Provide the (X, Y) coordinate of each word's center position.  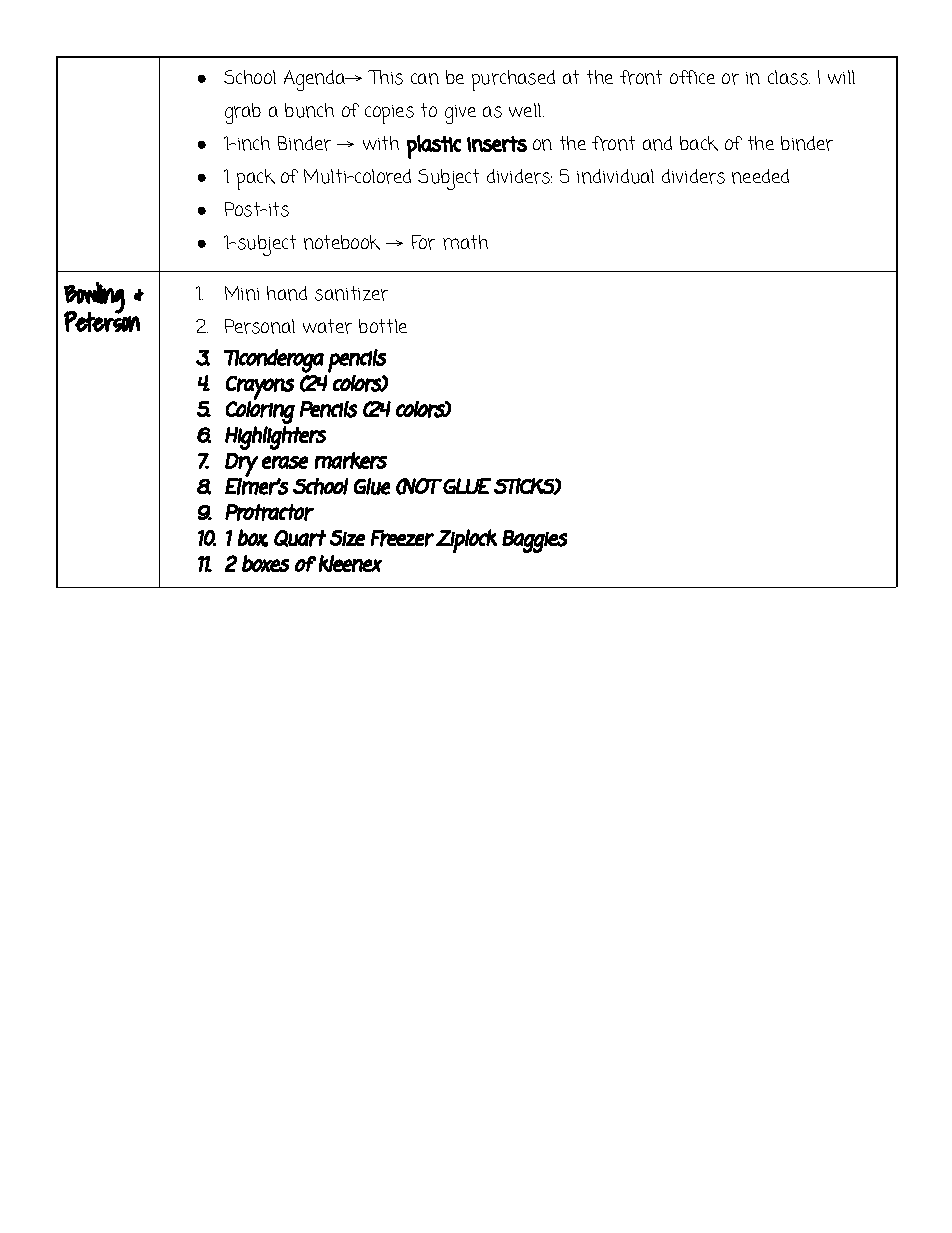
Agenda (316, 80)
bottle (383, 326)
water (327, 326)
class (789, 77)
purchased (513, 80)
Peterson (102, 321)
